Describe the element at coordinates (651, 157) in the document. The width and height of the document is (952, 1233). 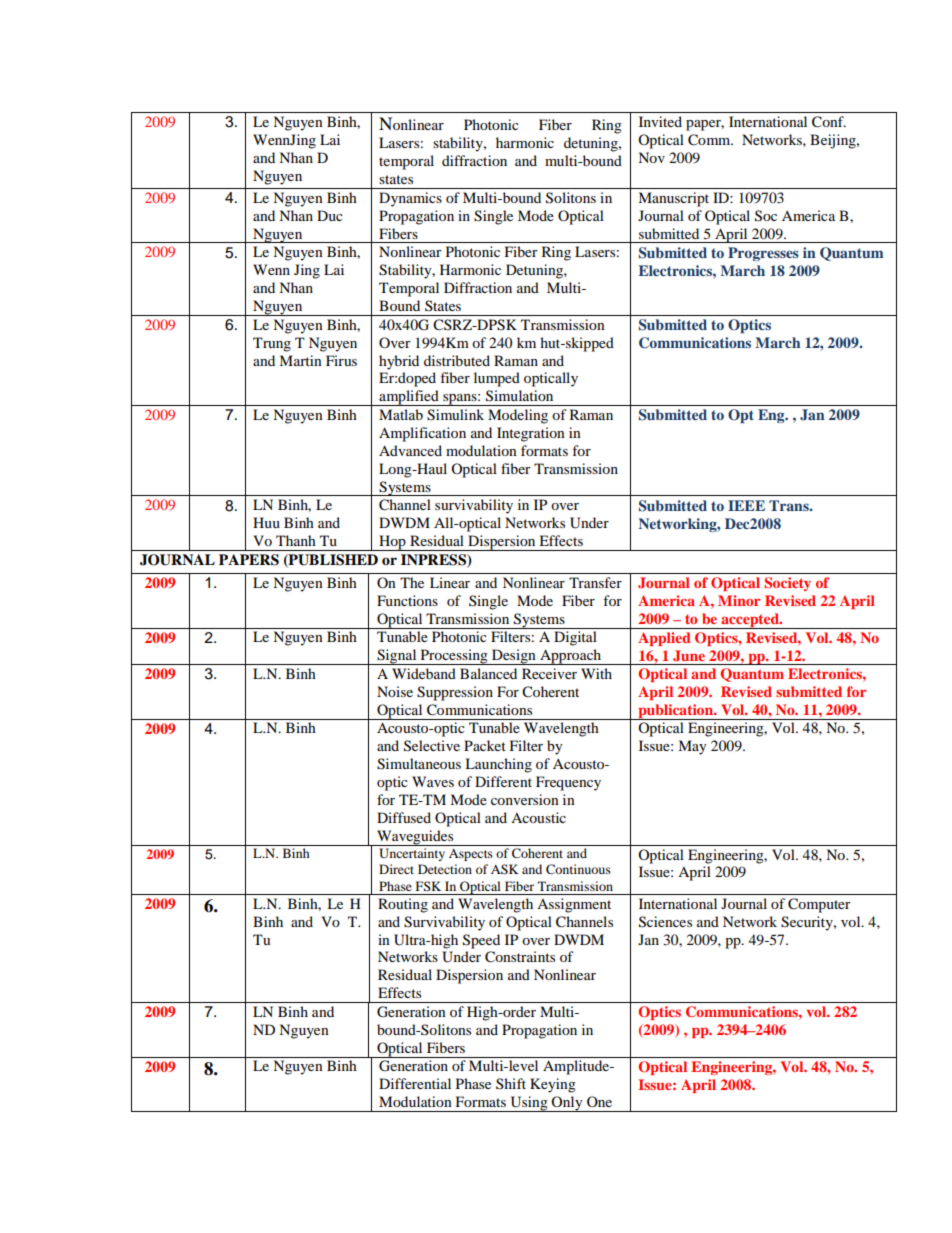
I see `Nov` at that location.
